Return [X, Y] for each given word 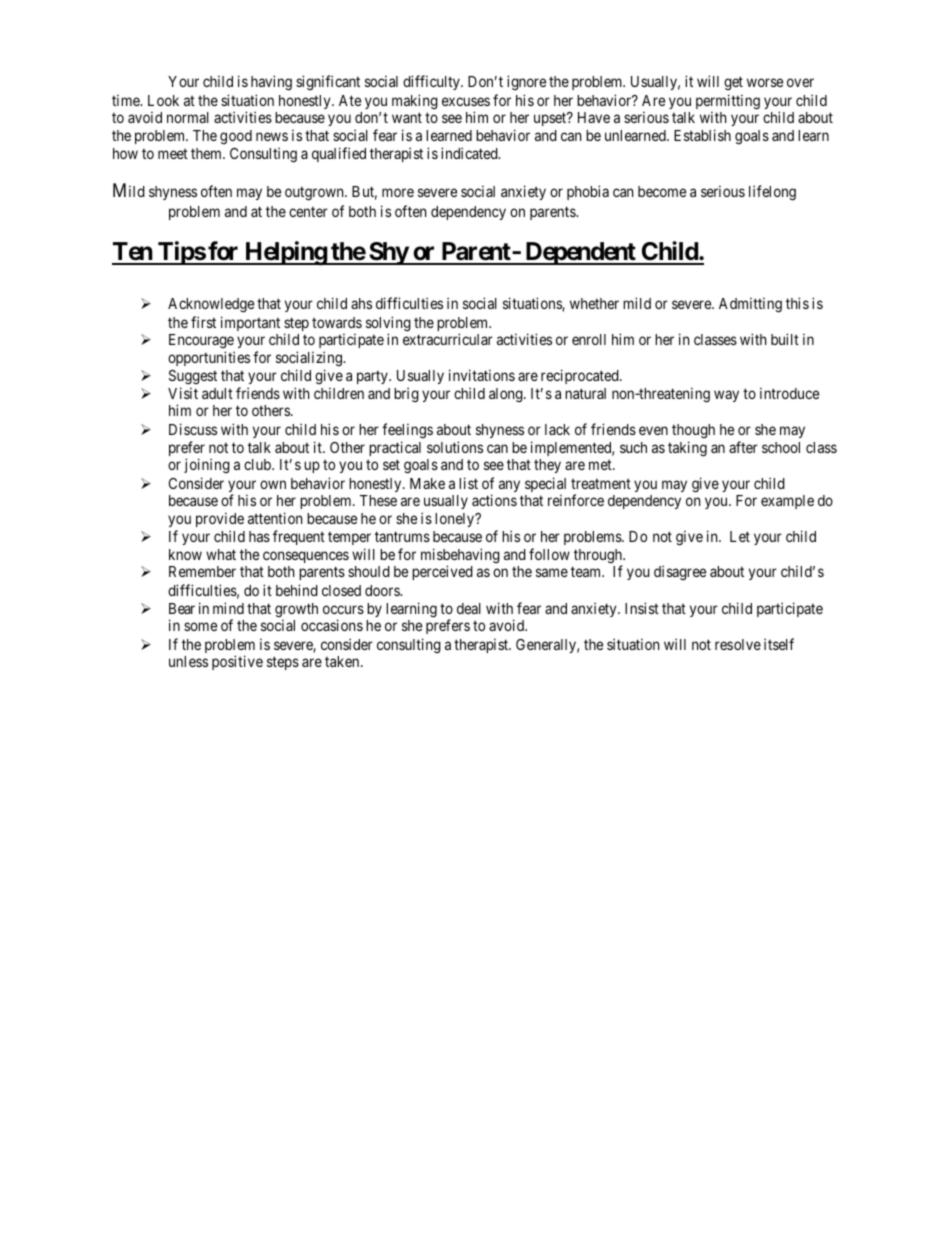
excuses [466, 101]
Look [163, 100]
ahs [361, 303]
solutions [455, 447]
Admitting [750, 305]
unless [188, 661]
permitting [728, 103]
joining [207, 466]
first [203, 322]
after [743, 447]
